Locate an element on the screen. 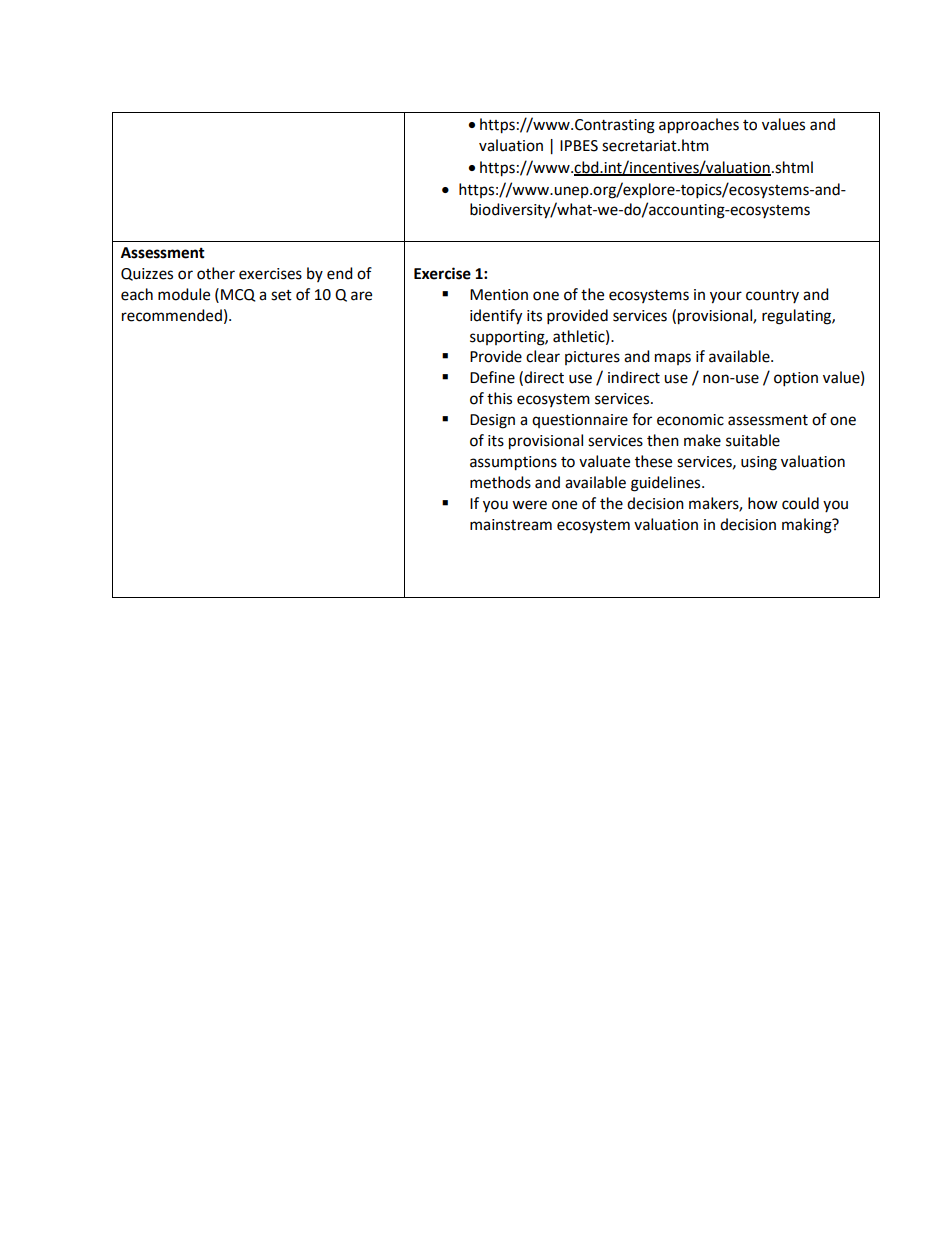  your is located at coordinates (726, 297).
